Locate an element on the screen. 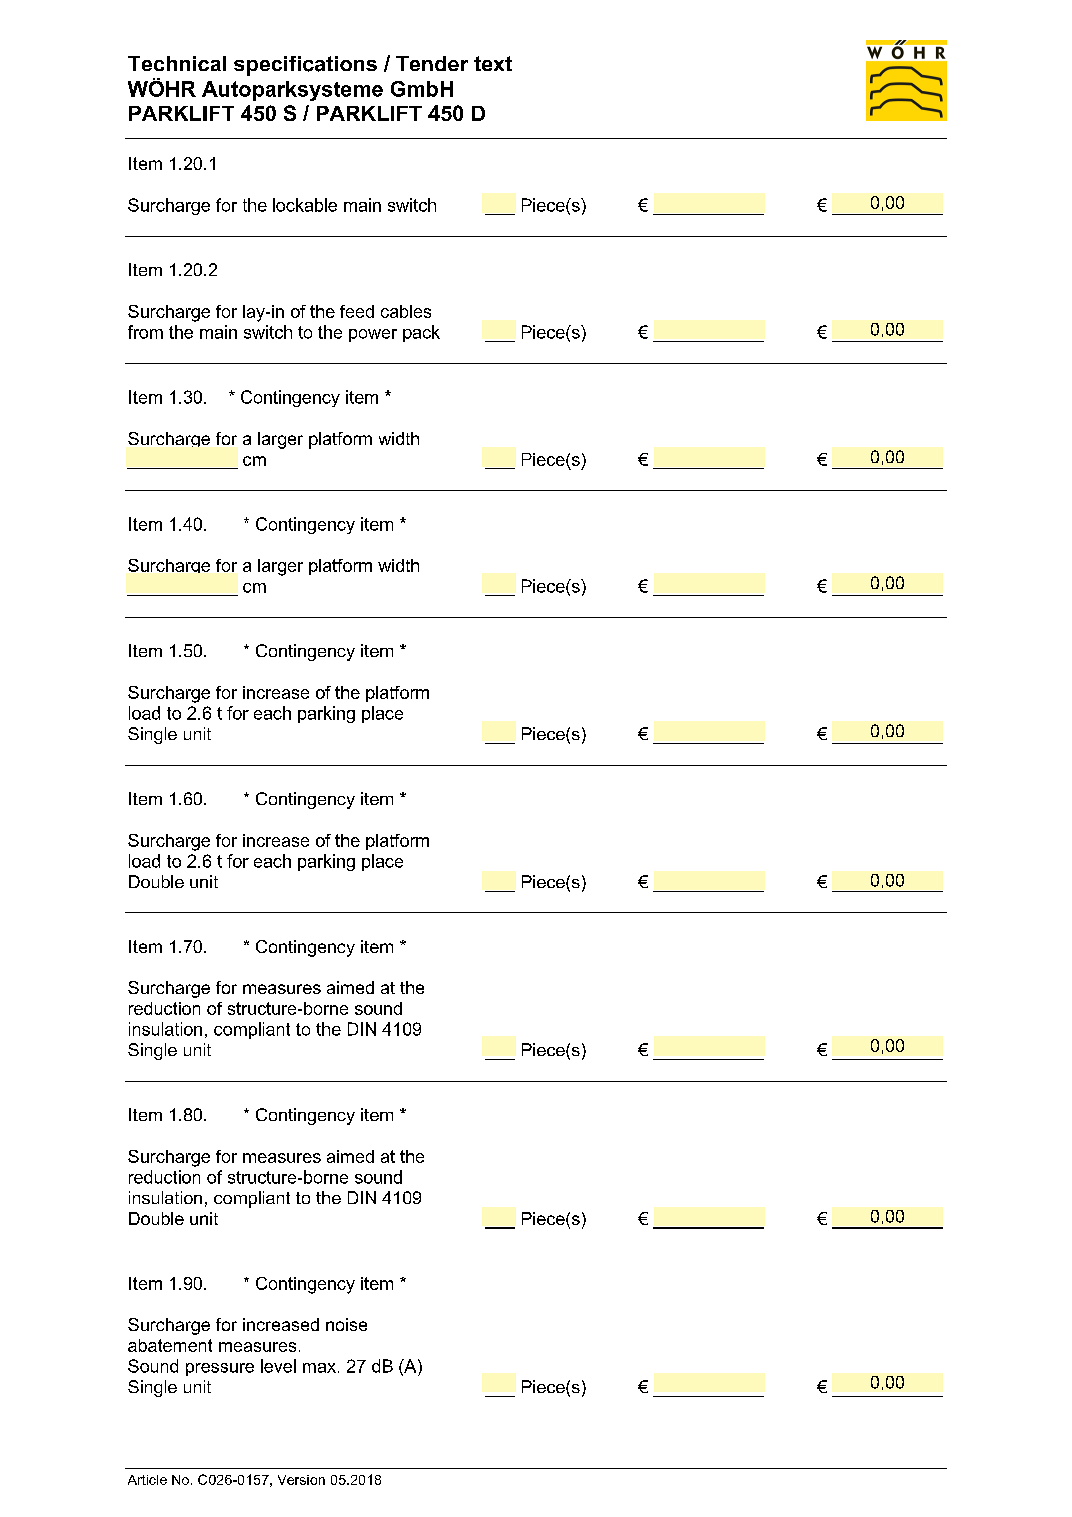  Version is located at coordinates (301, 1480).
